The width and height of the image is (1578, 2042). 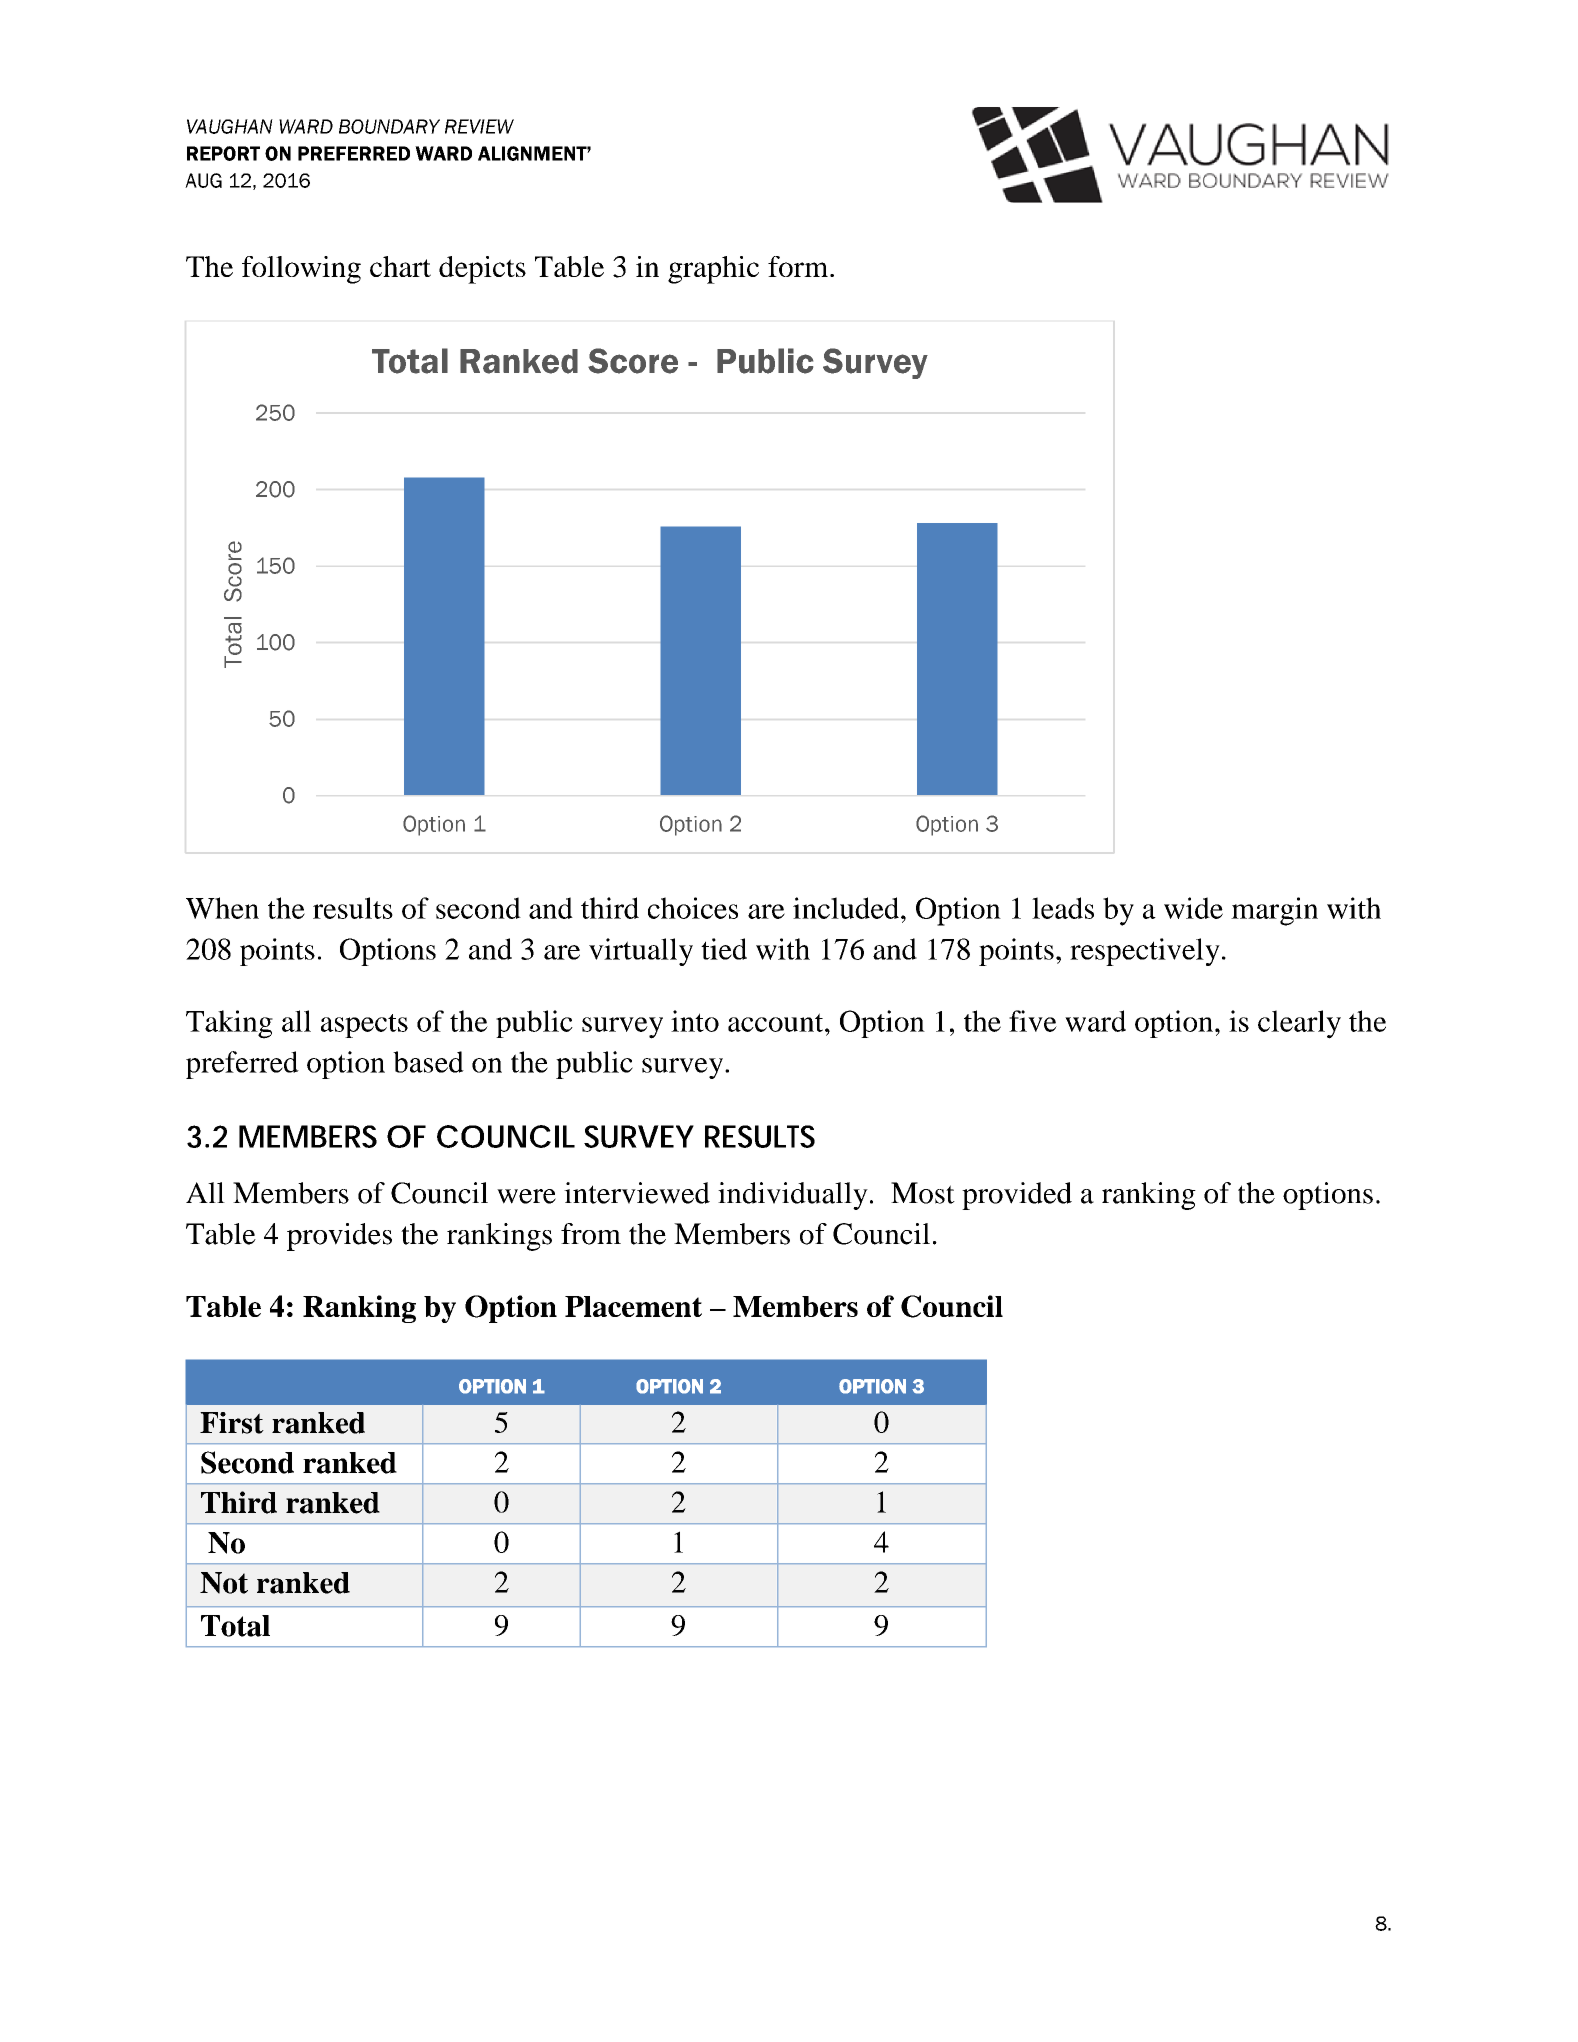 I want to click on When, so click(x=222, y=908).
